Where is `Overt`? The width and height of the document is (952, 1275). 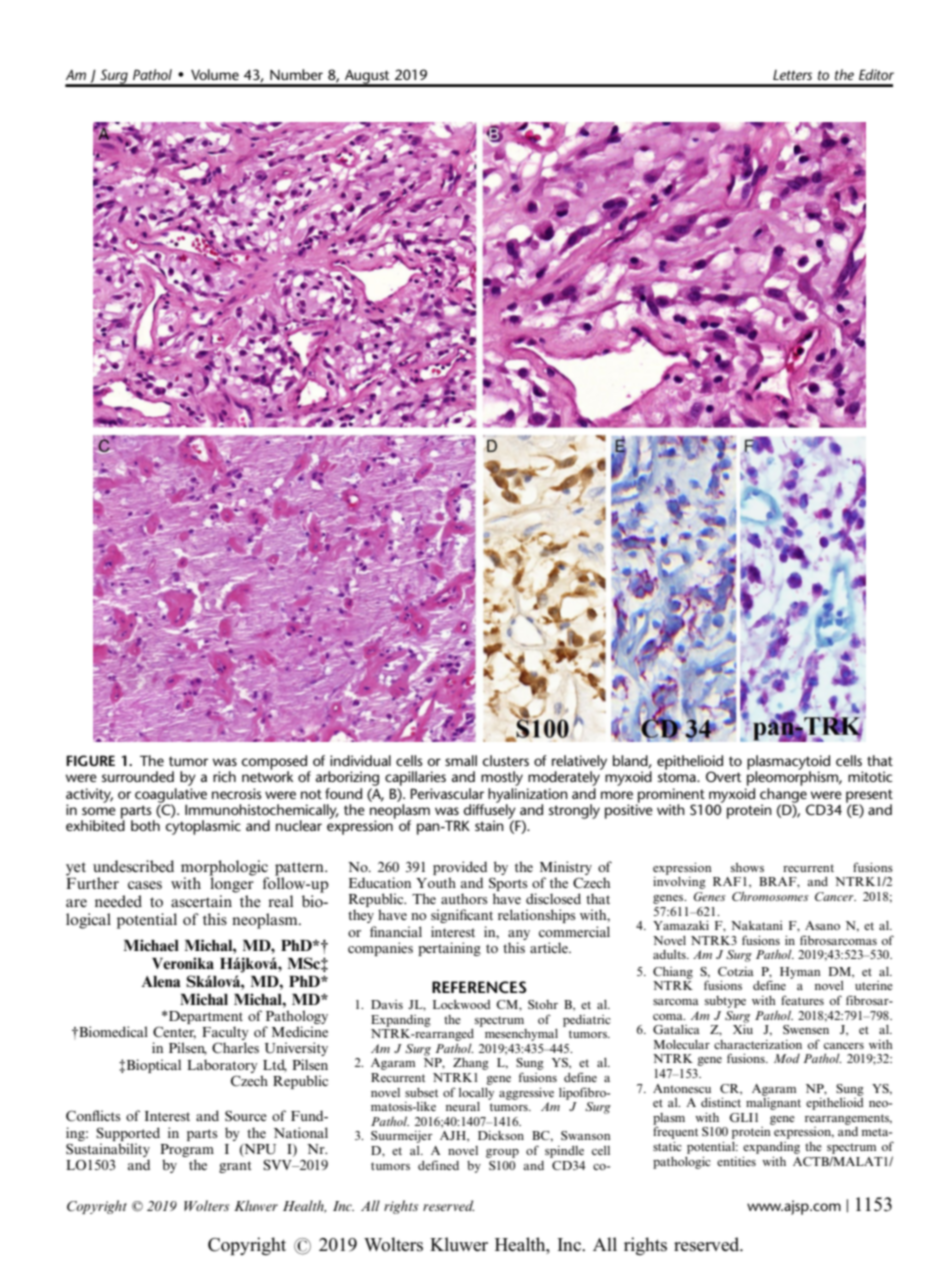
Overt is located at coordinates (724, 776).
